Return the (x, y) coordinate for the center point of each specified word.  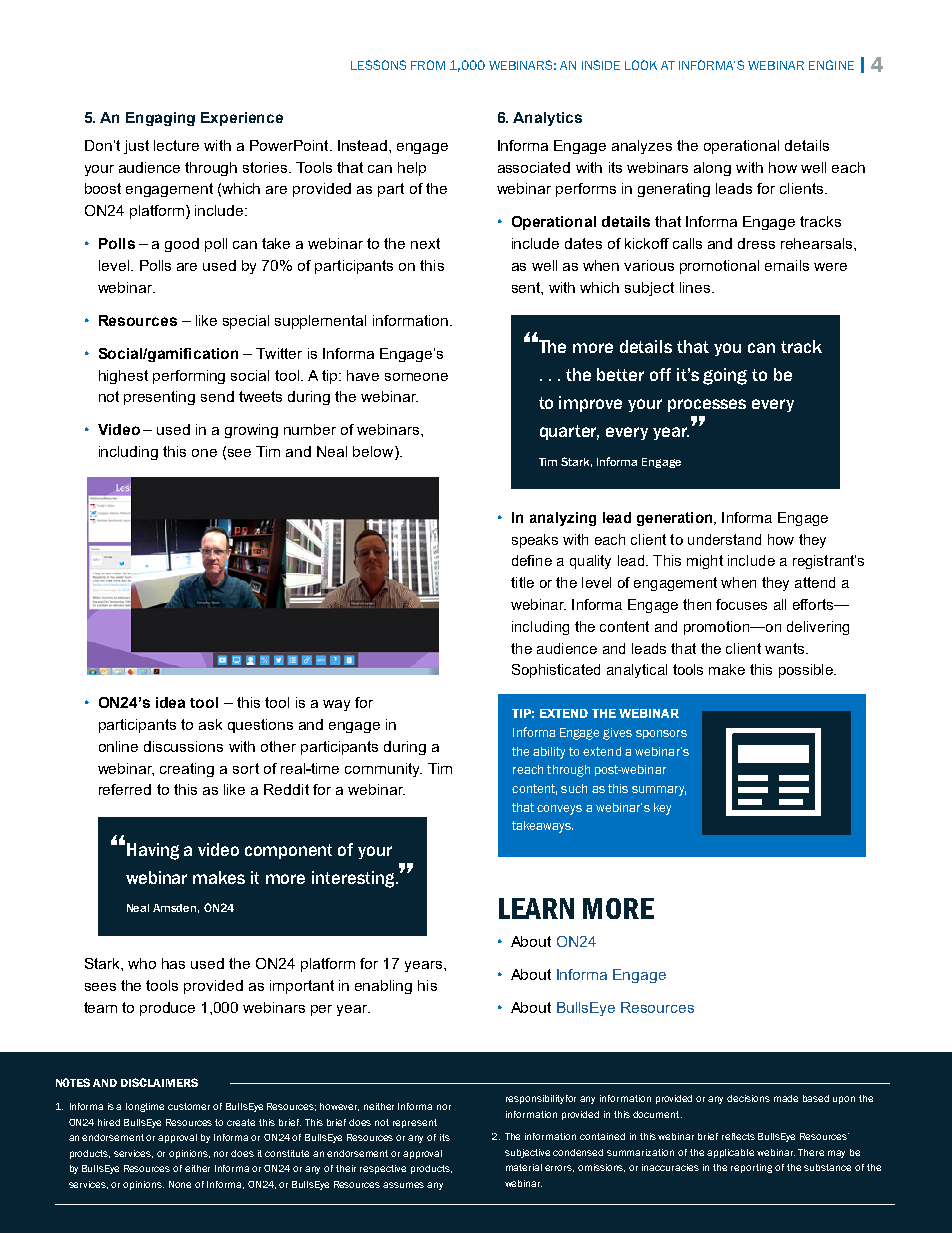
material (524, 1167)
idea (170, 702)
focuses (741, 604)
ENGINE (831, 65)
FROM (428, 65)
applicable (730, 1153)
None (180, 1184)
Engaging (160, 119)
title (522, 582)
